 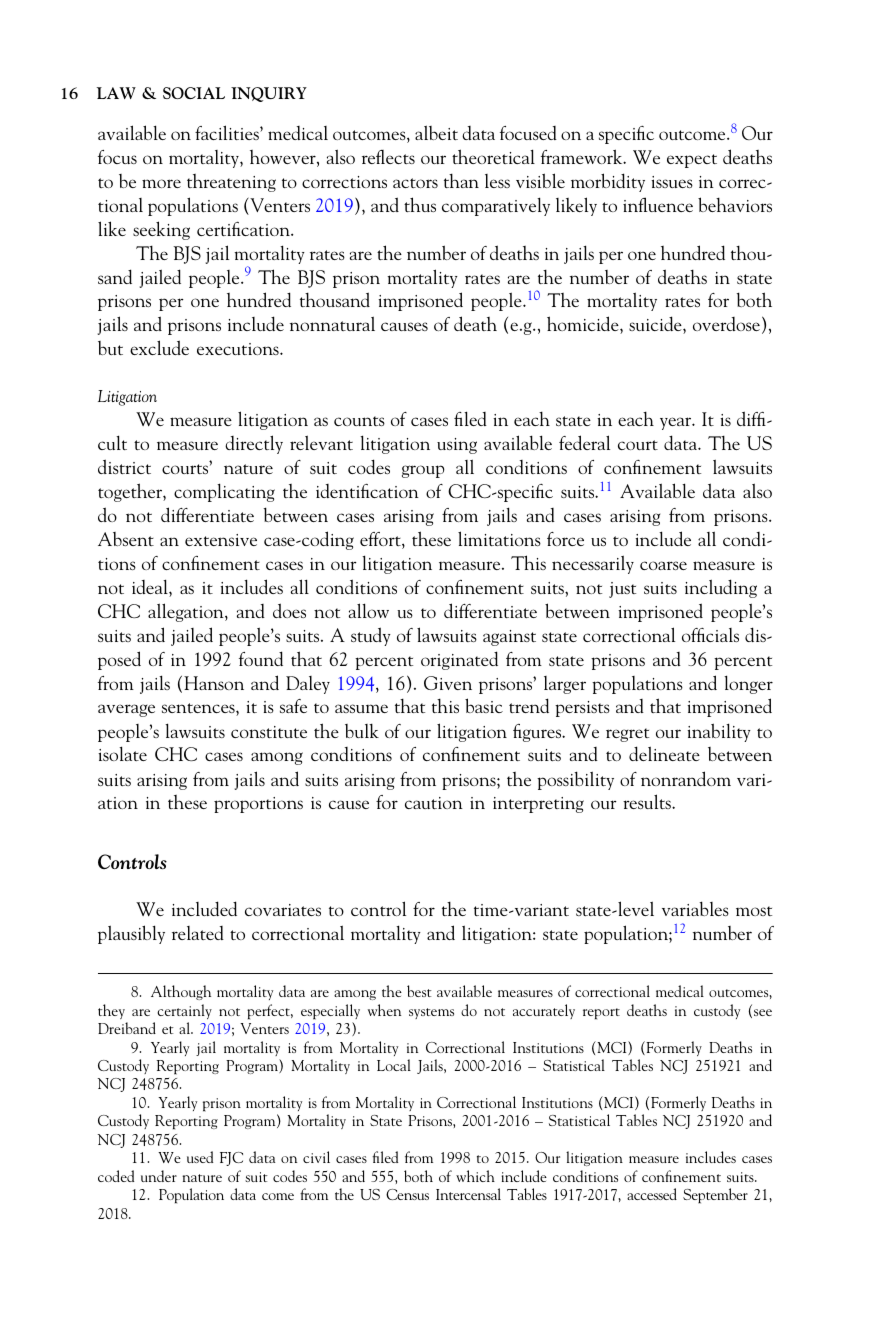 What do you see at coordinates (457, 446) in the screenshot?
I see `using` at bounding box center [457, 446].
